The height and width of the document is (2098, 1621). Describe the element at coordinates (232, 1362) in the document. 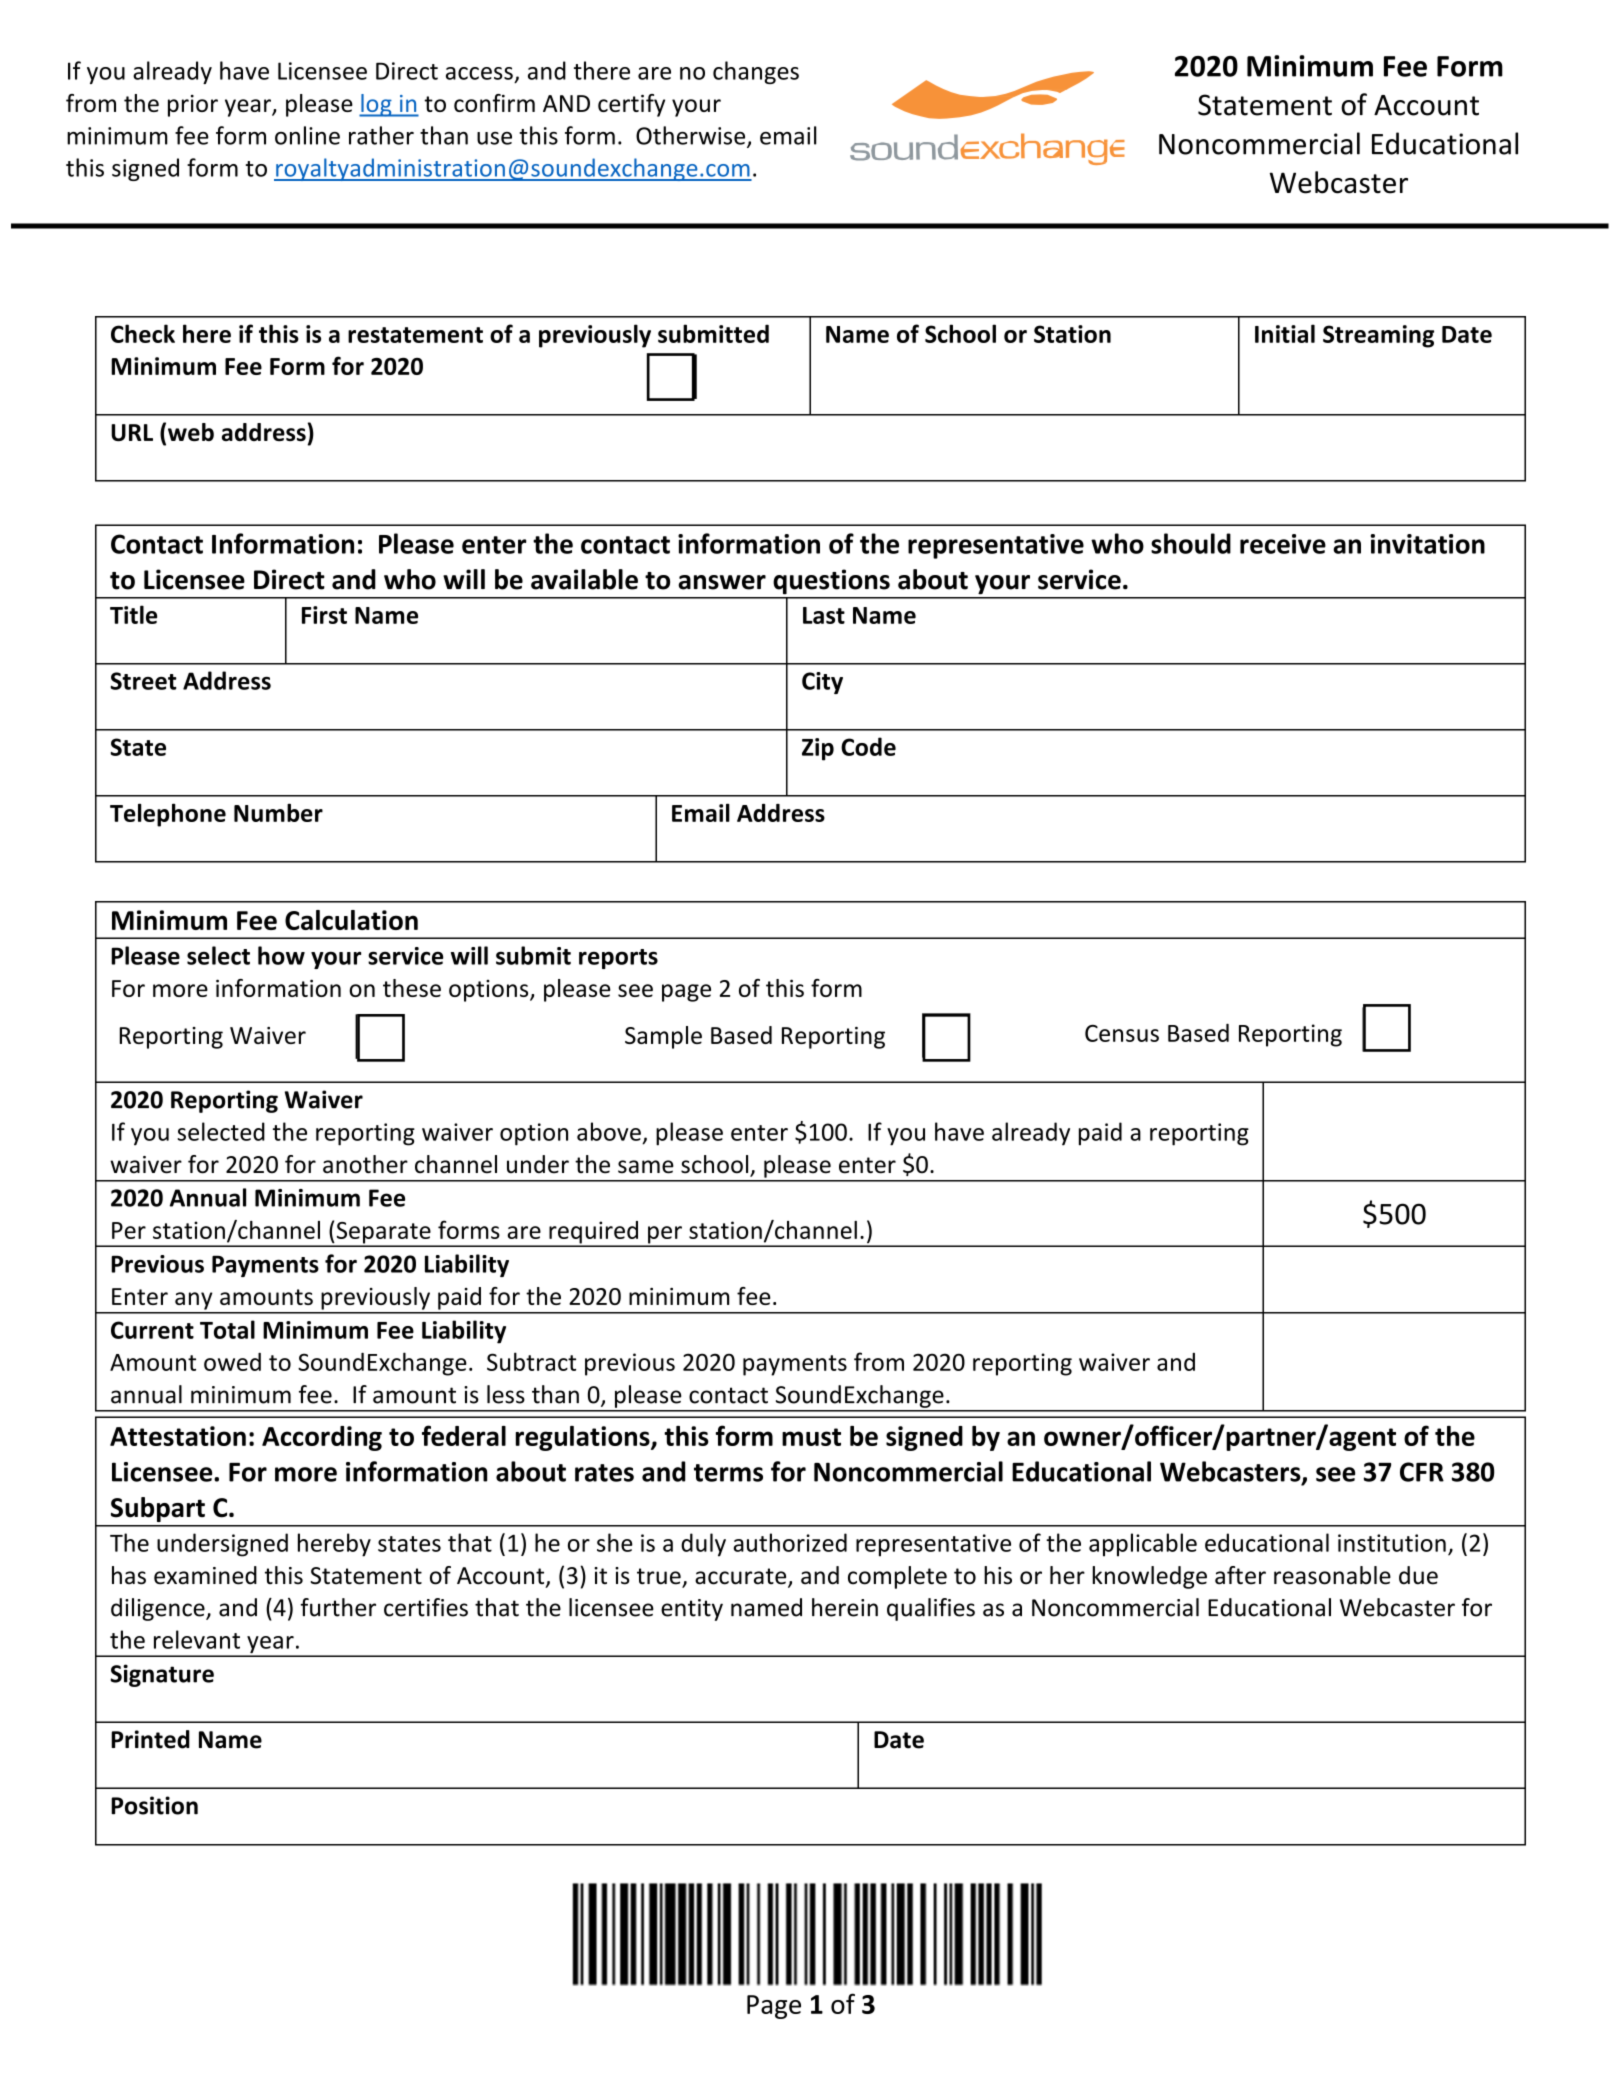

I see `owed` at that location.
